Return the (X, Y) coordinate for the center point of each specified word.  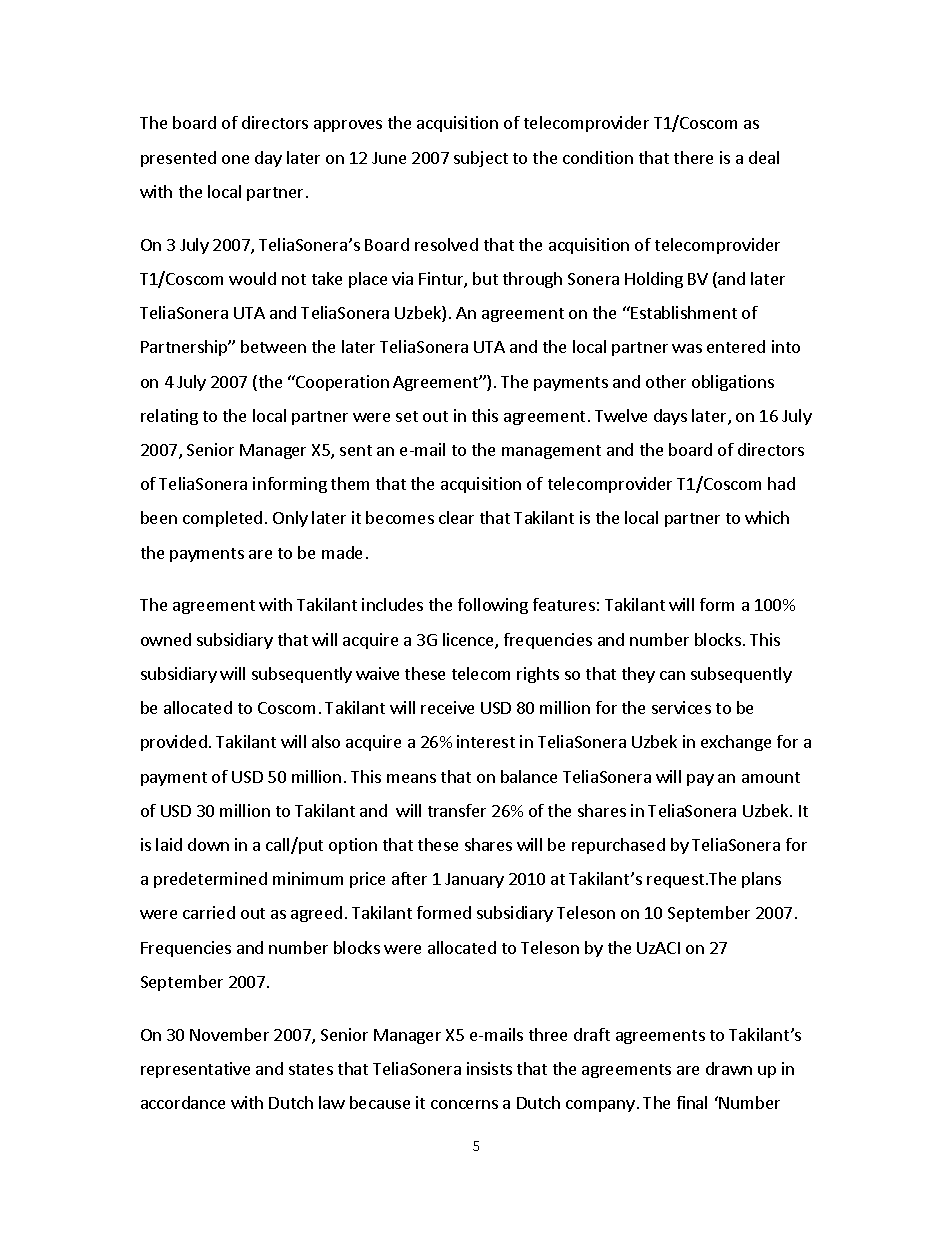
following (493, 606)
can (672, 675)
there (693, 157)
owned (166, 639)
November (229, 1034)
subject (481, 159)
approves (348, 126)
